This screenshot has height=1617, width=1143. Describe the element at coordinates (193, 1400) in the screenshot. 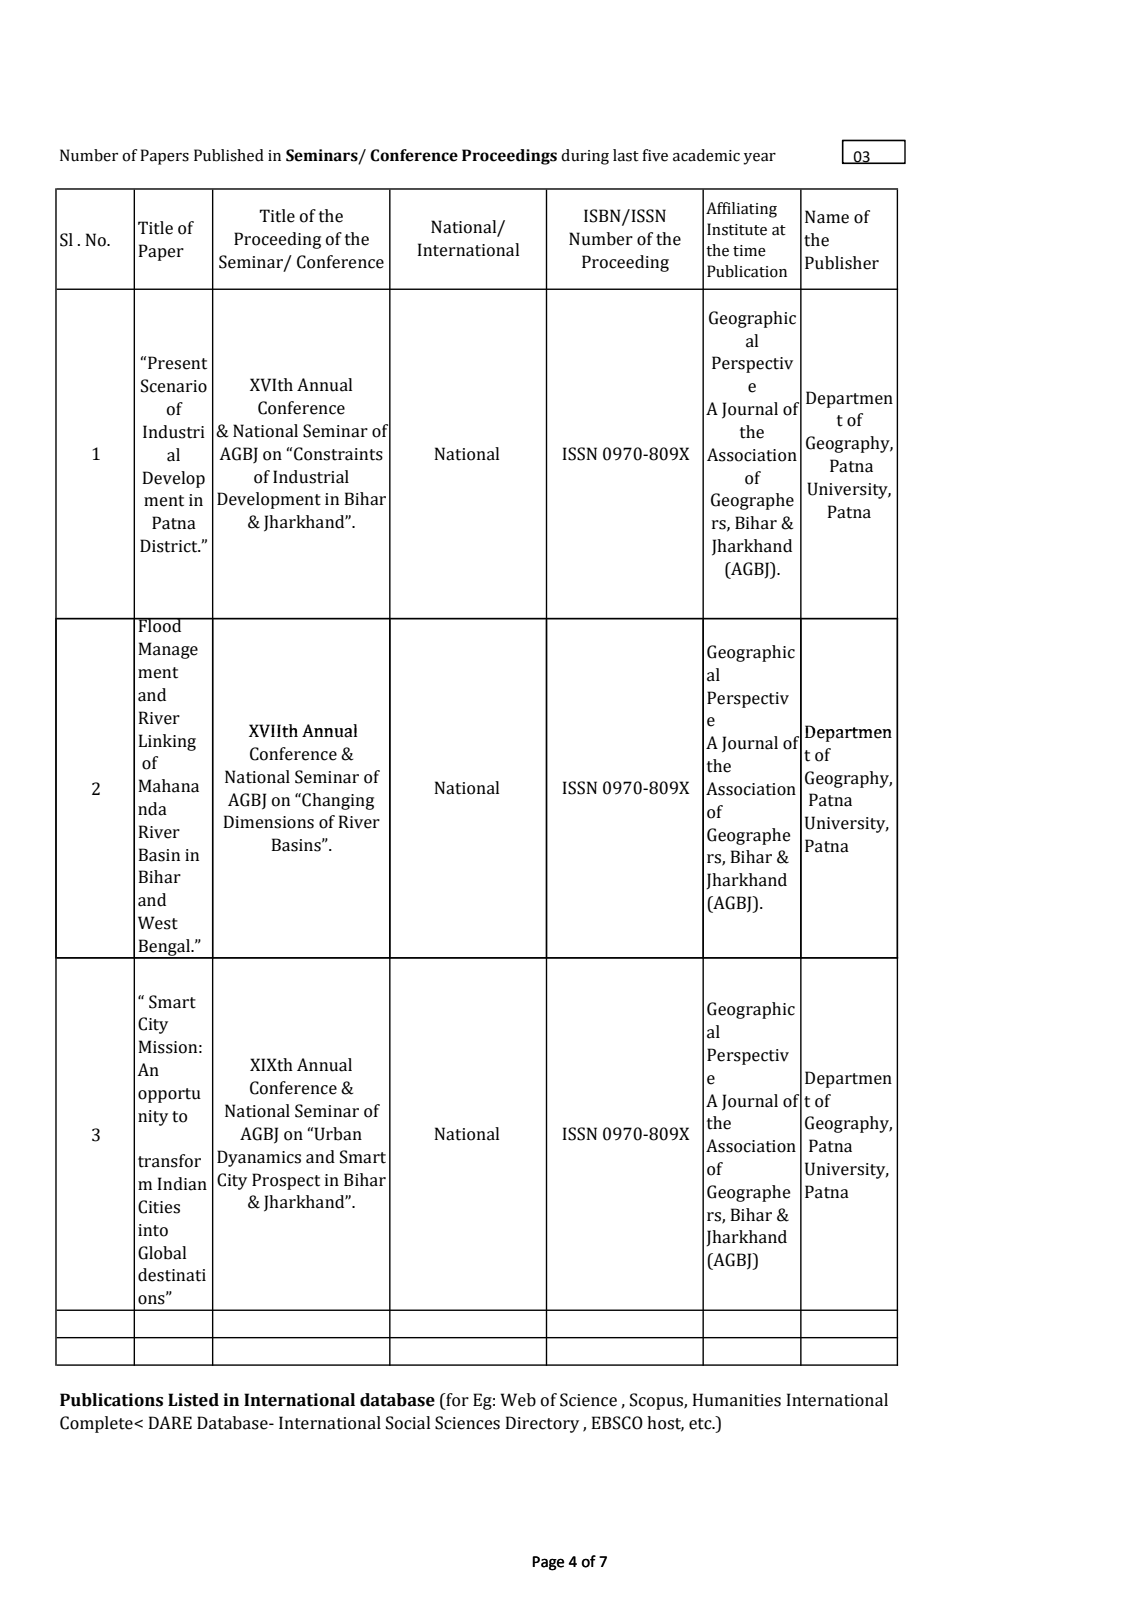

I see `Listed` at that location.
